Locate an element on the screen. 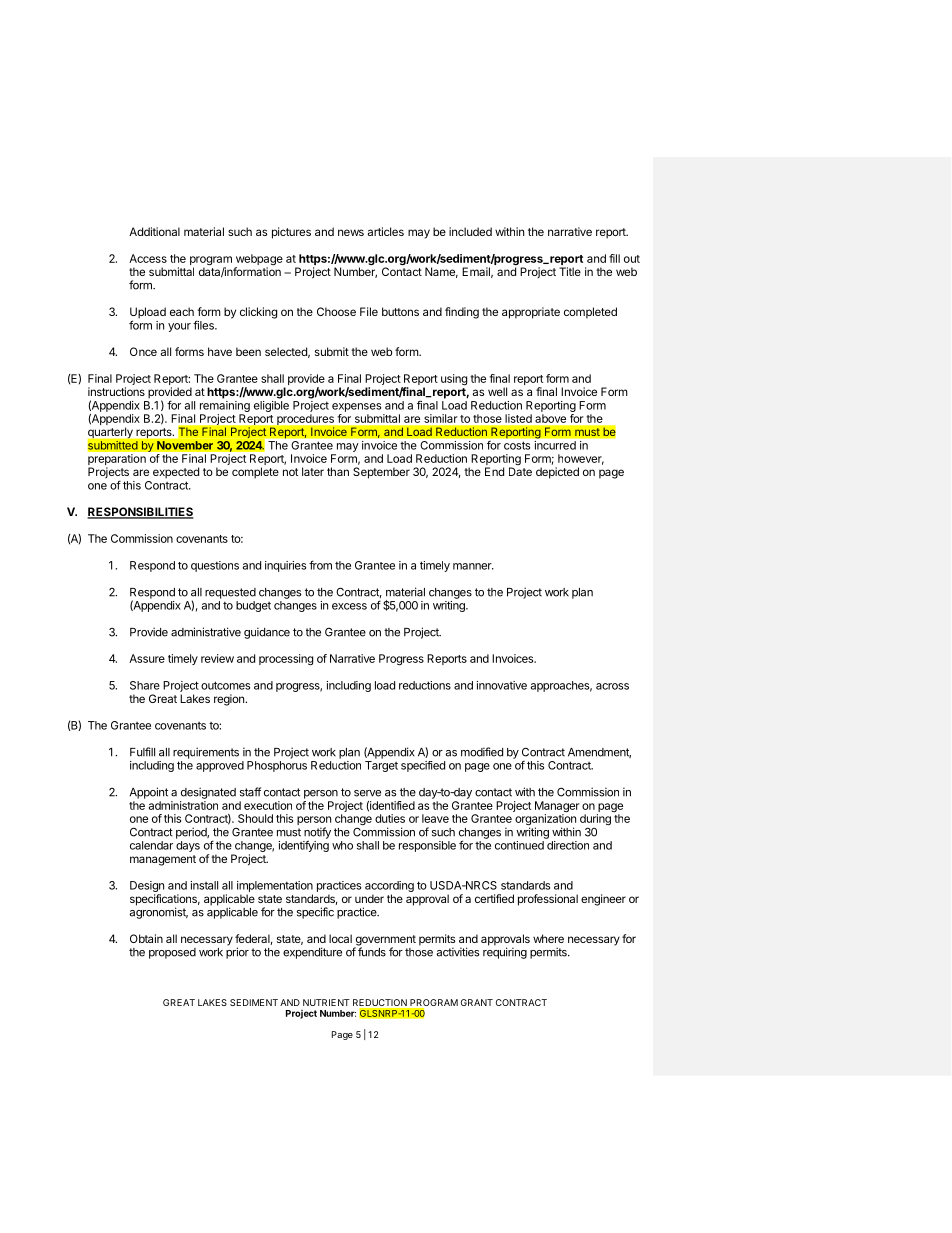 This screenshot has width=952, height=1233. Title is located at coordinates (570, 271).
